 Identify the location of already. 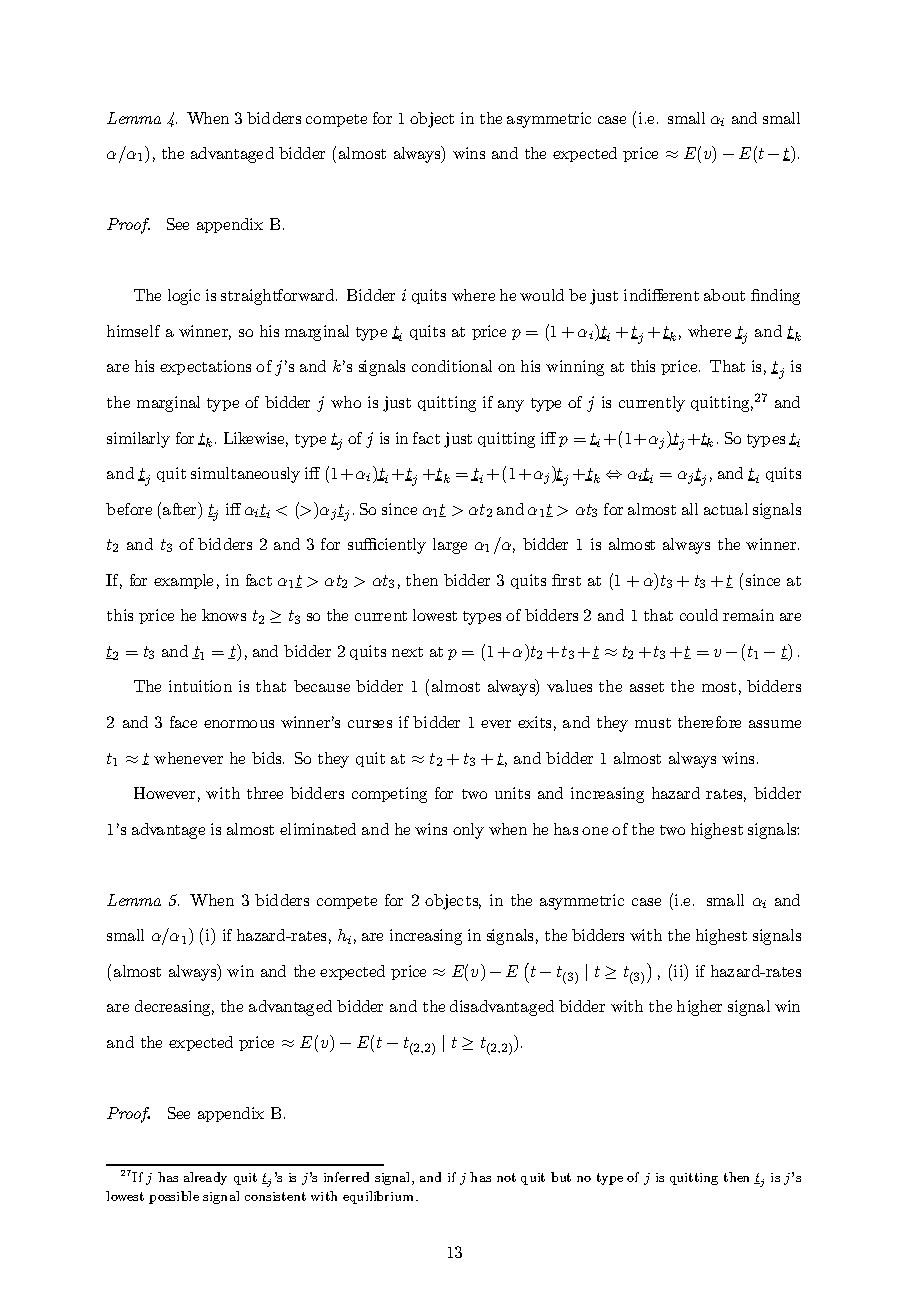
(205, 1178).
